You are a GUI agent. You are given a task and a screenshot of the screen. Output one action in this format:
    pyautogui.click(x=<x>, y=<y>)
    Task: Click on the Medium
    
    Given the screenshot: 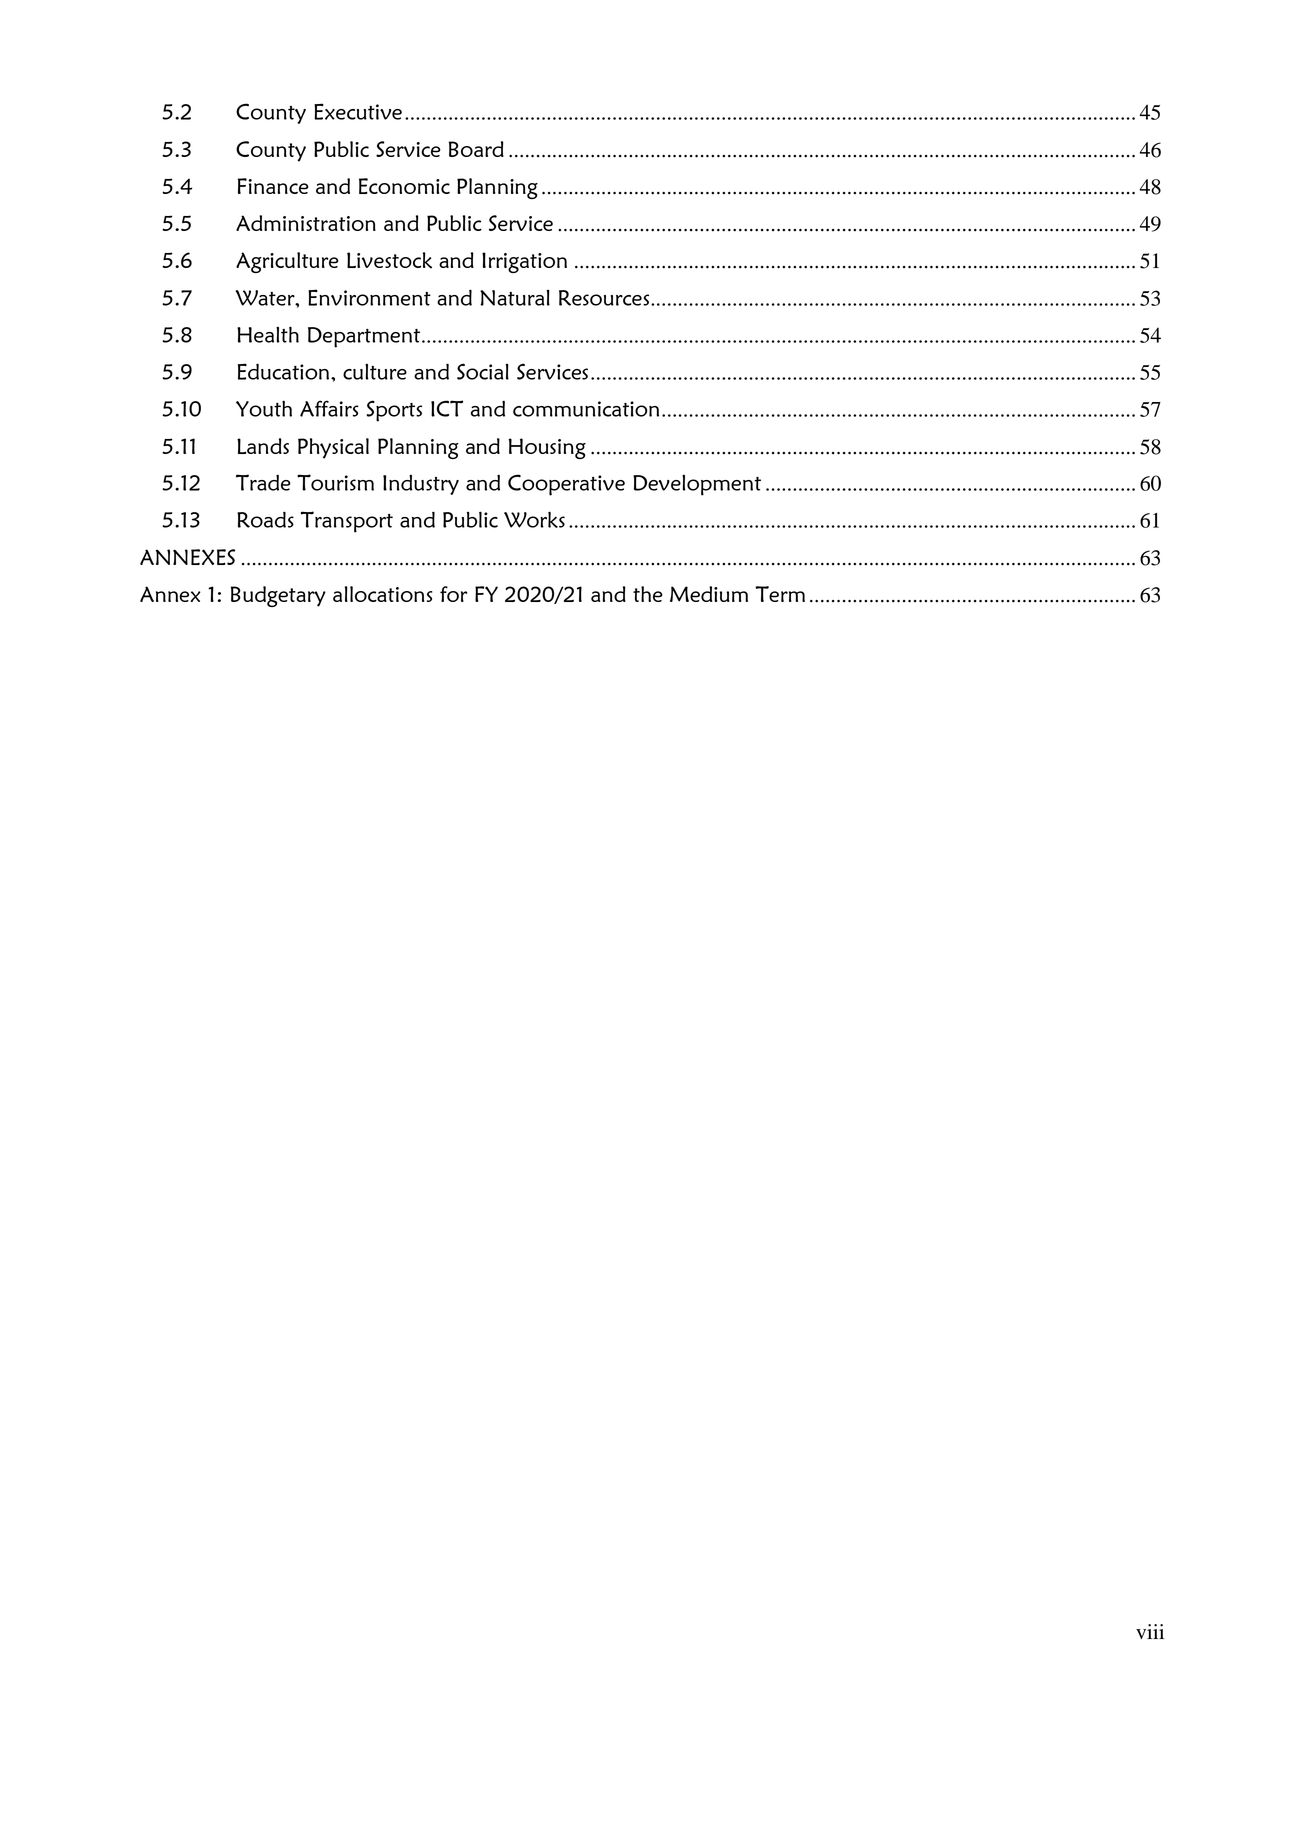 What is the action you would take?
    pyautogui.click(x=709, y=594)
